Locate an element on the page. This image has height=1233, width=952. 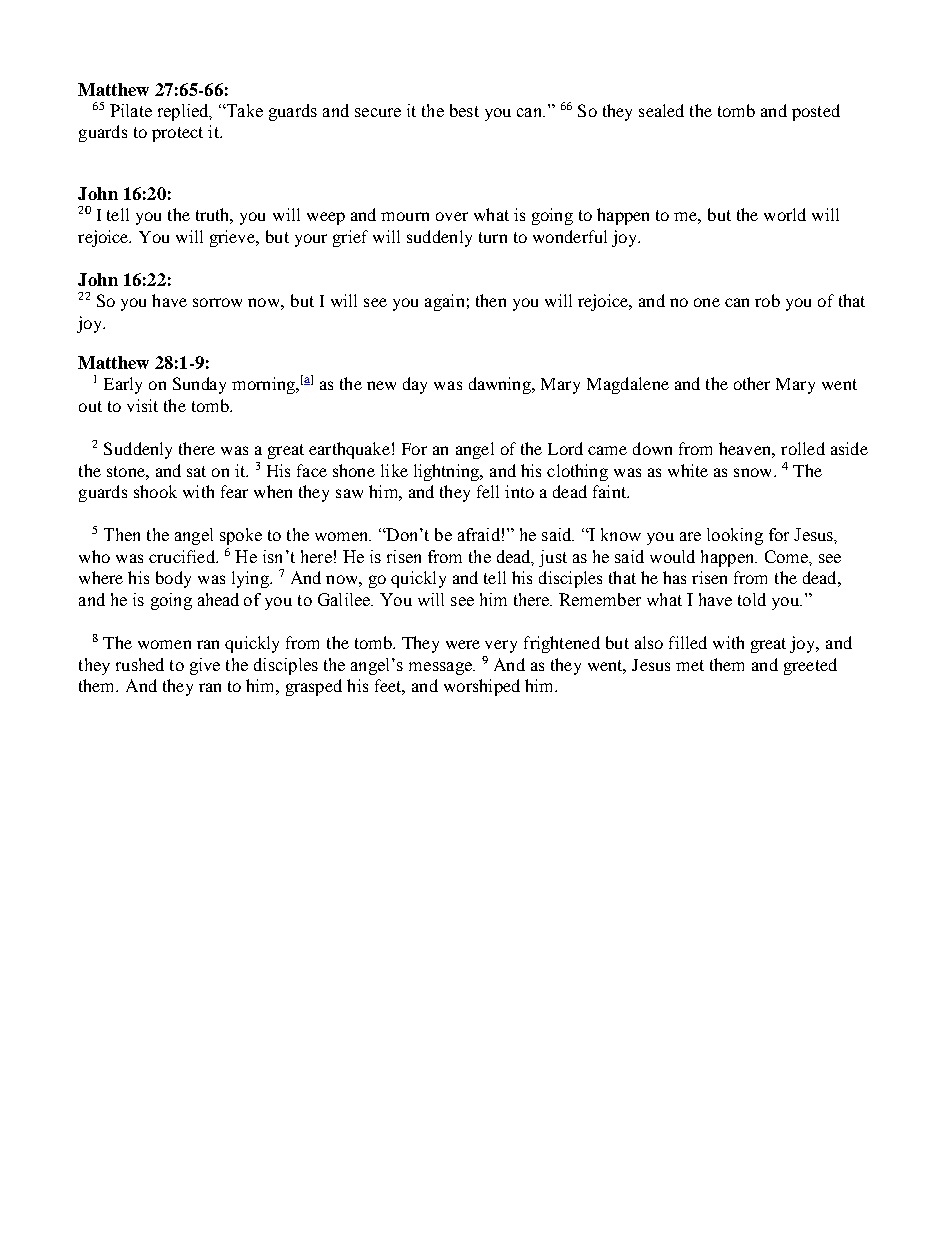
best is located at coordinates (464, 110).
